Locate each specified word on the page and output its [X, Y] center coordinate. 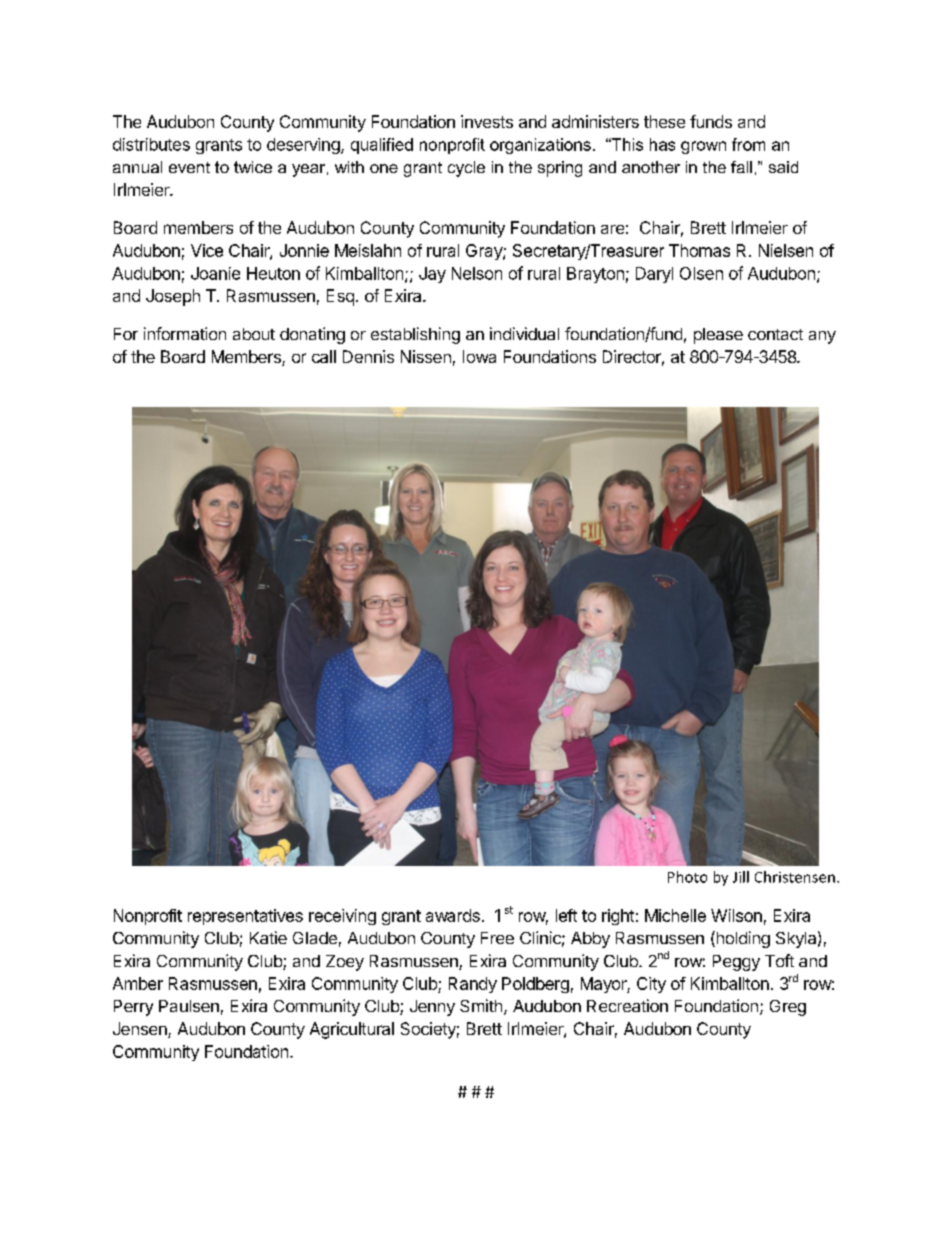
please [718, 336]
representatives [245, 917]
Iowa [479, 356]
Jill [741, 877]
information [185, 333]
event [189, 167]
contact [775, 334]
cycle [466, 169]
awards [453, 915]
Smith [481, 1005]
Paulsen [189, 1006]
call [324, 356]
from [748, 144]
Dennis [368, 356]
